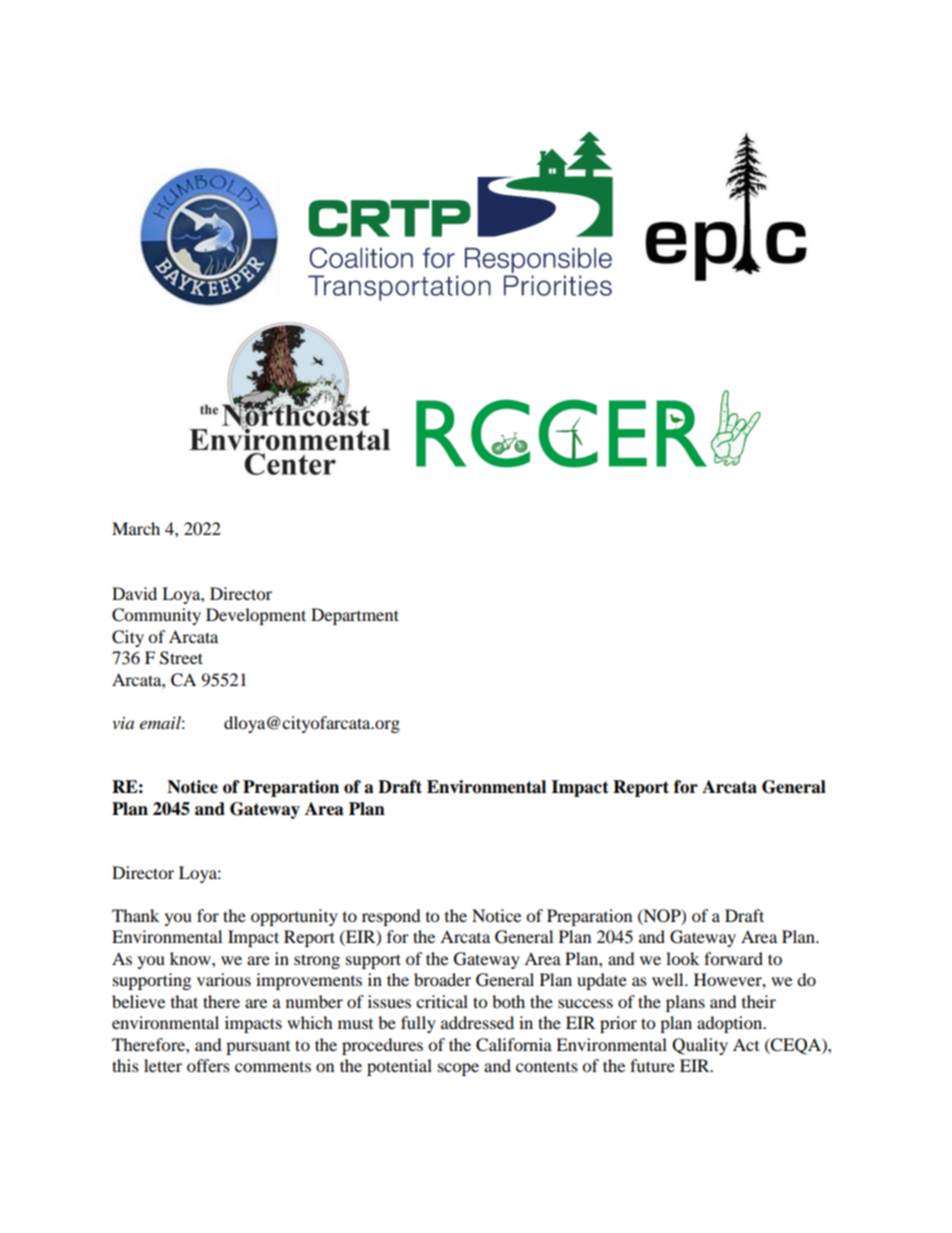 This screenshot has height=1233, width=952. I want to click on Development, so click(256, 616).
